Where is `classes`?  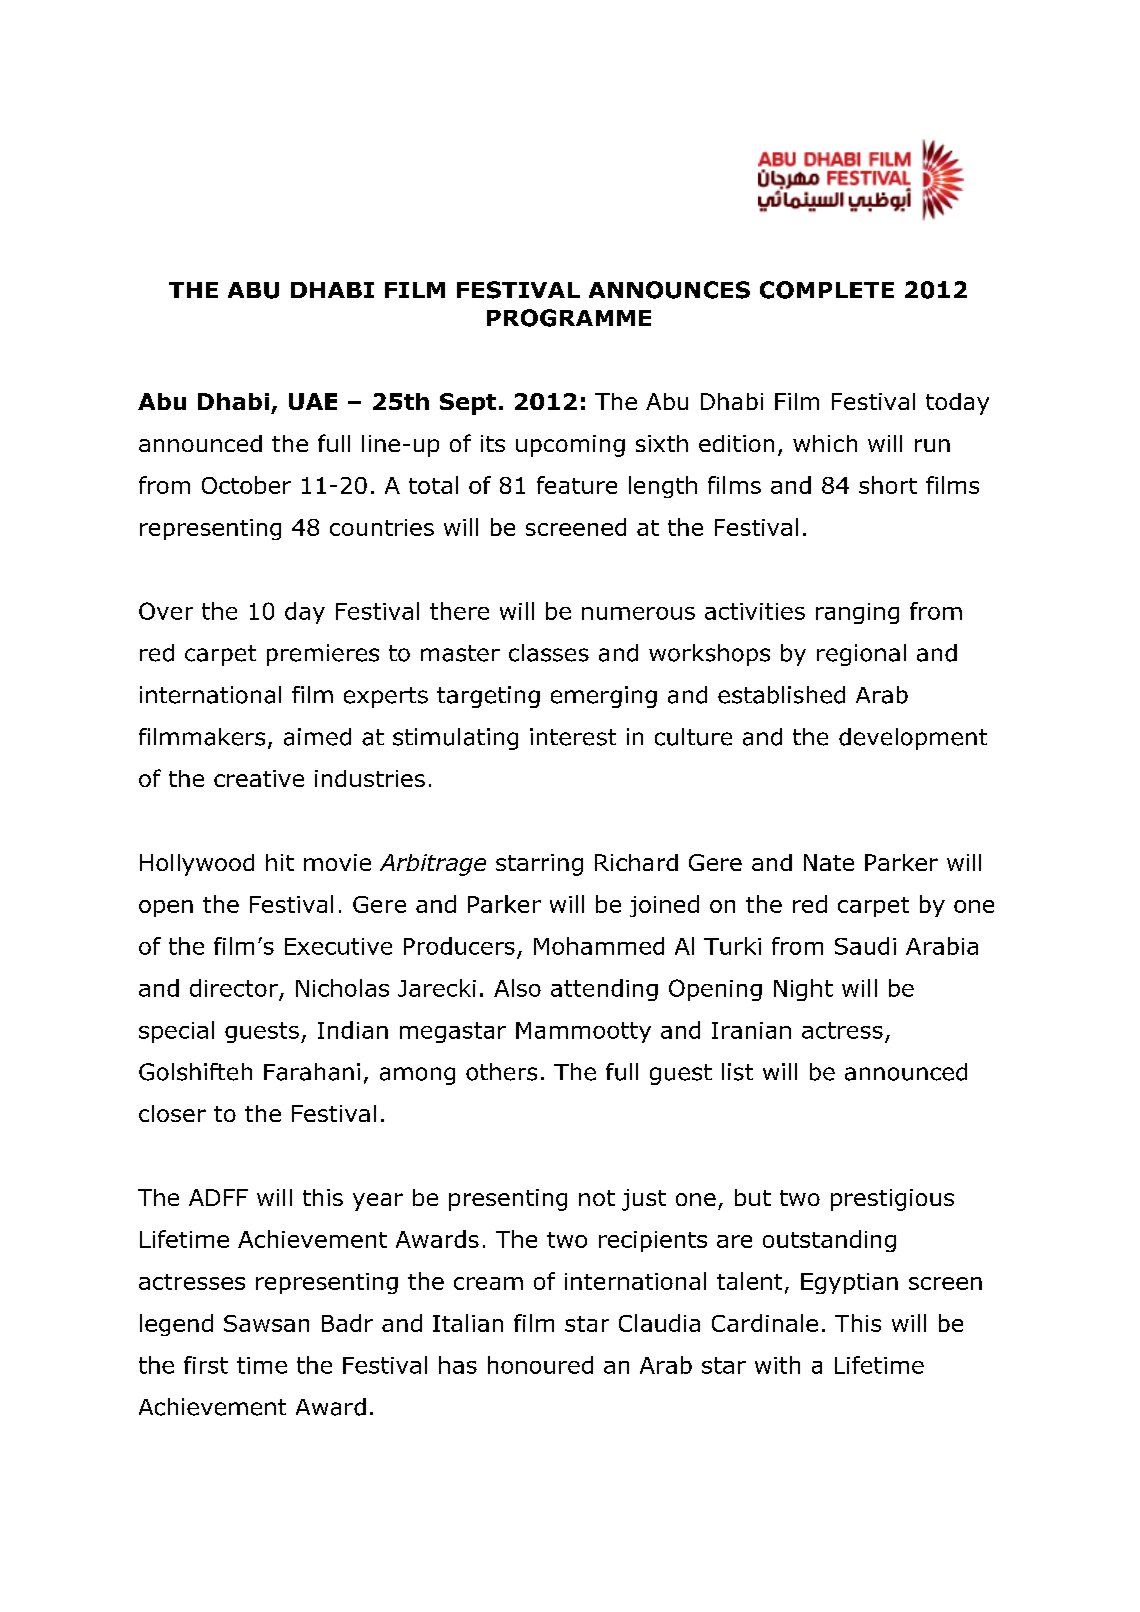 classes is located at coordinates (549, 653).
